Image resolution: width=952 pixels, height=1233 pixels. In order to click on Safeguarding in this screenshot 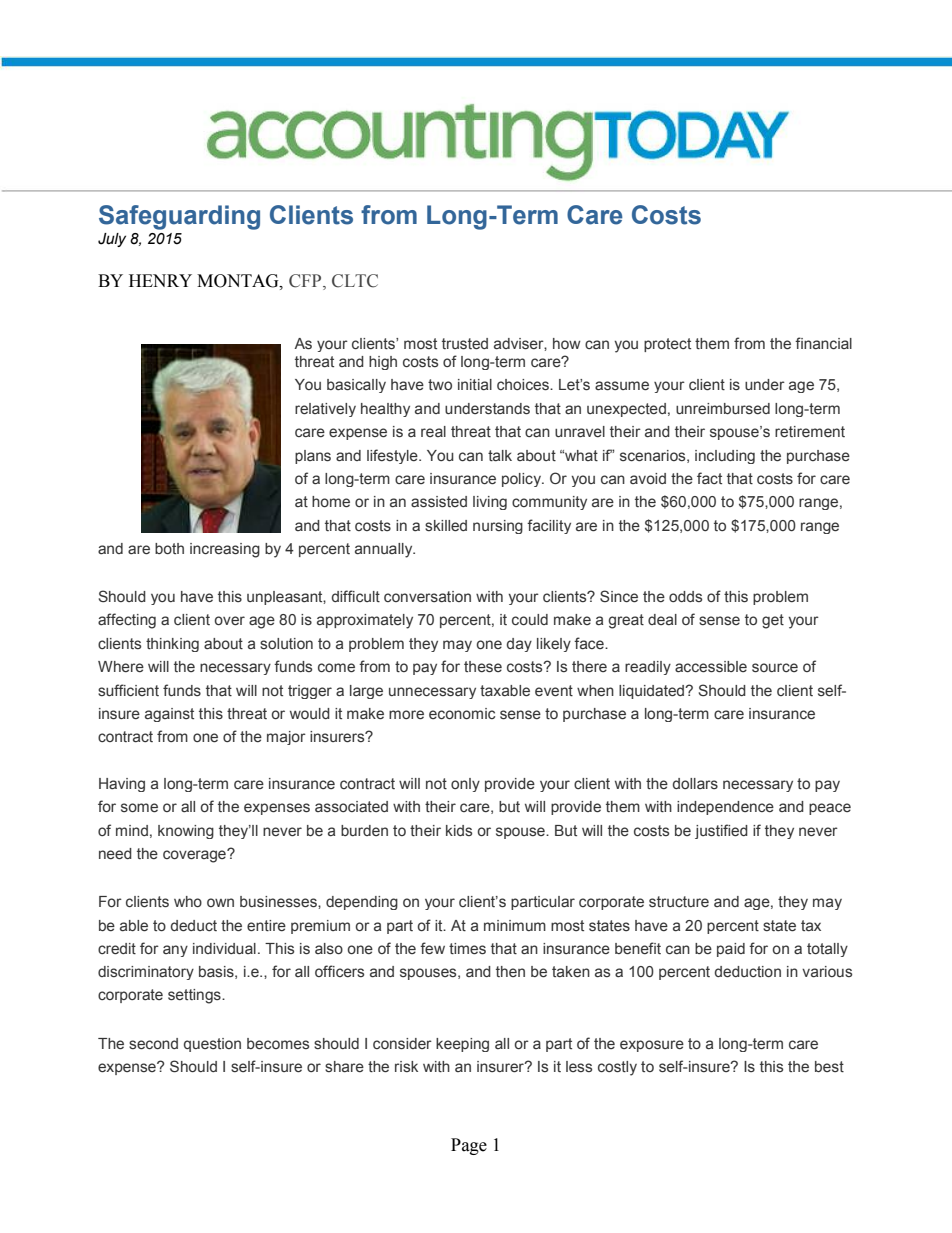, I will do `click(179, 217)`.
